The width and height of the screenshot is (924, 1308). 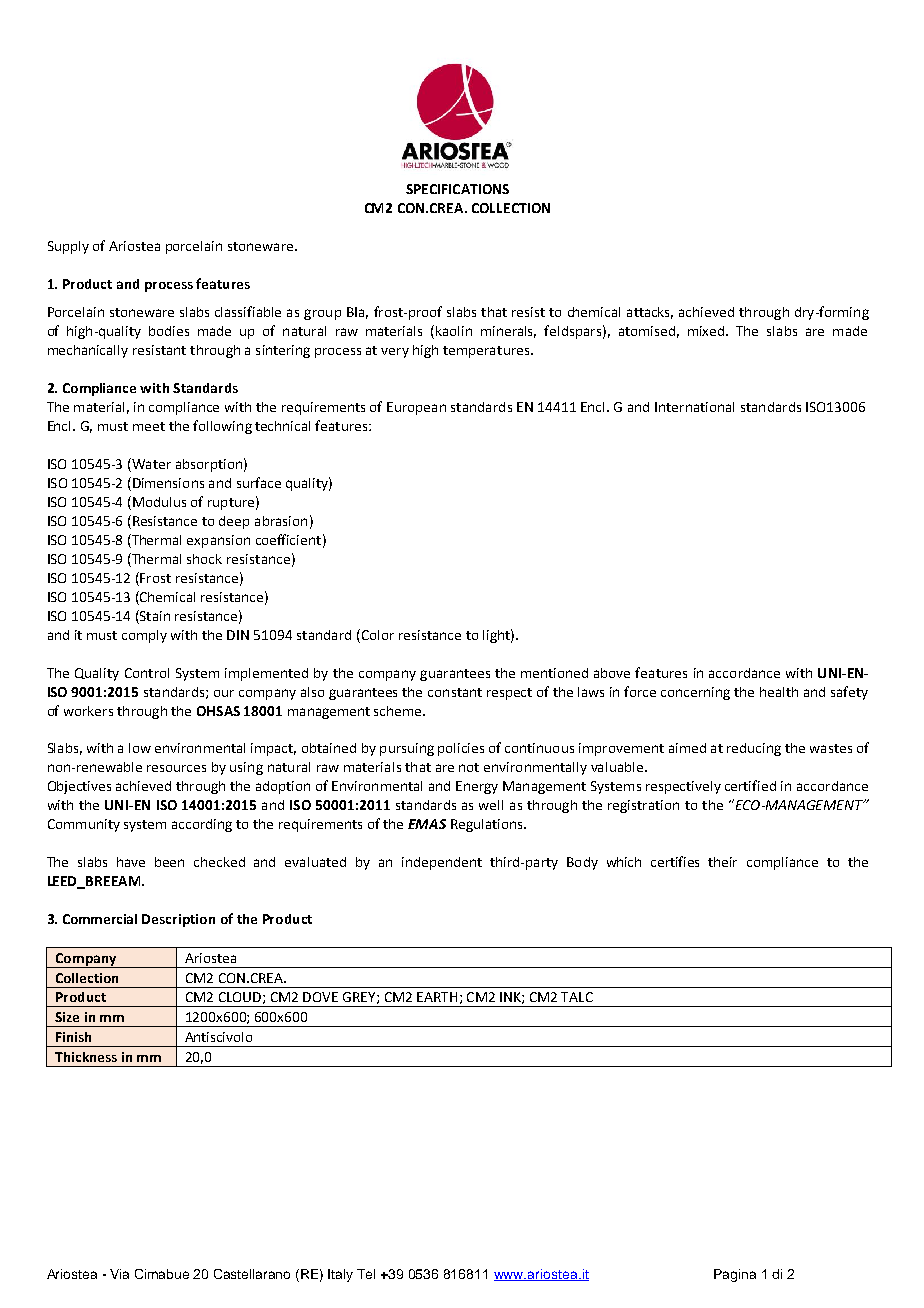 What do you see at coordinates (119, 1274) in the screenshot?
I see `Via` at bounding box center [119, 1274].
